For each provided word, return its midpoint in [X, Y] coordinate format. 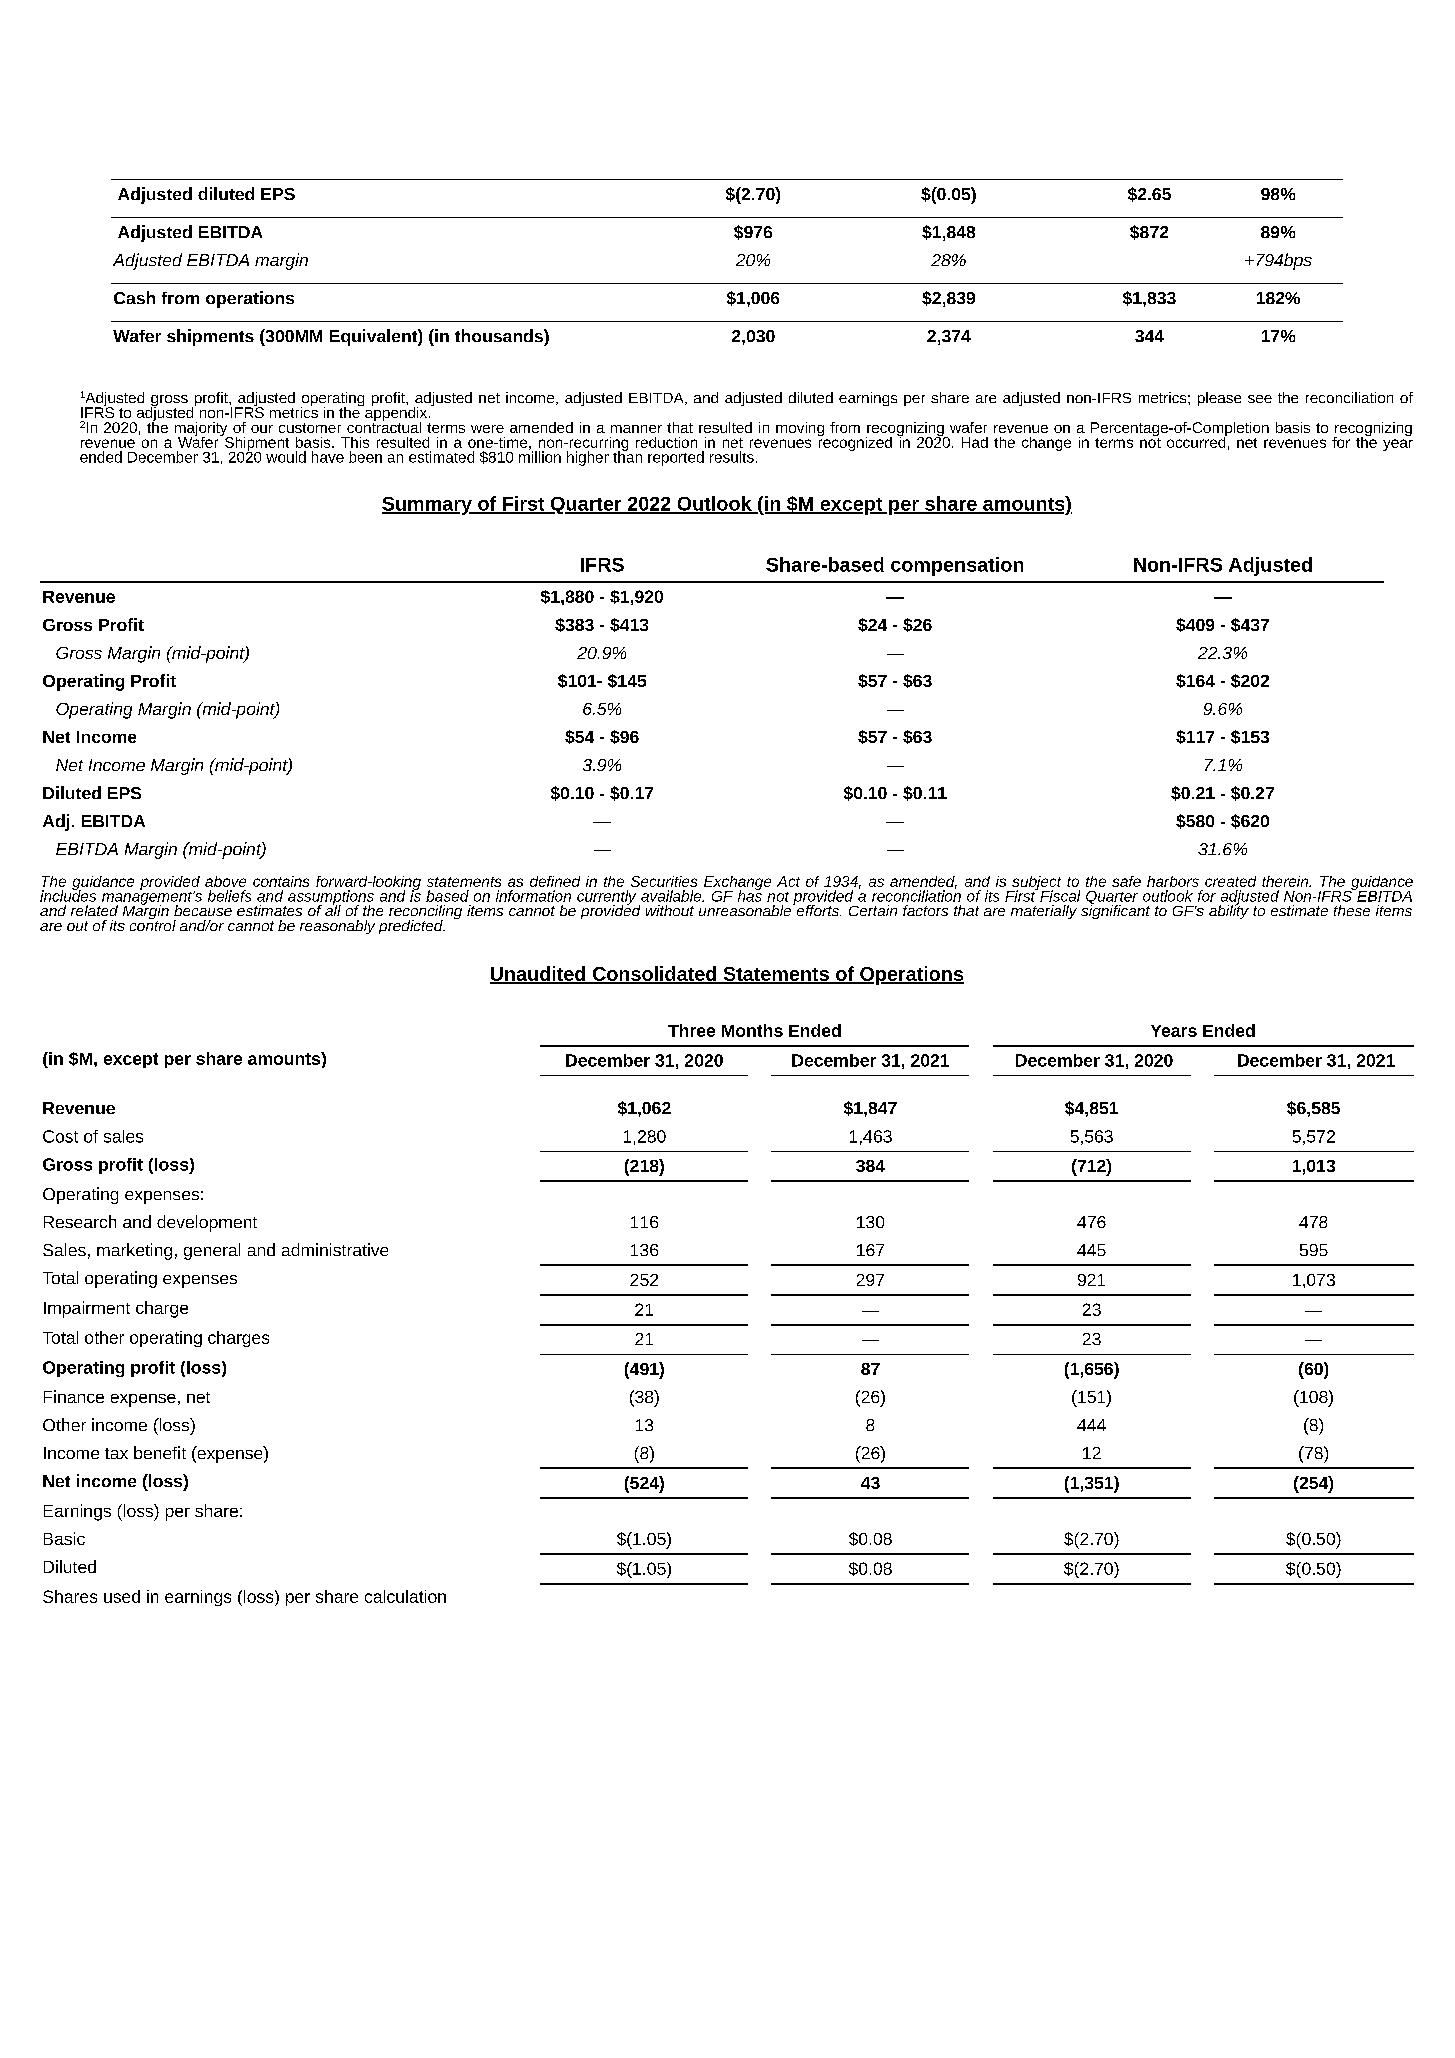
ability [1229, 911]
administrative [335, 1249]
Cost [60, 1136]
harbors [1173, 881]
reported [676, 458]
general [212, 1251]
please [1219, 399]
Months [752, 1030]
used [122, 1596]
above [225, 881]
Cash [134, 297]
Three [691, 1030]
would [286, 457]
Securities [664, 881]
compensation [957, 566]
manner [636, 429]
